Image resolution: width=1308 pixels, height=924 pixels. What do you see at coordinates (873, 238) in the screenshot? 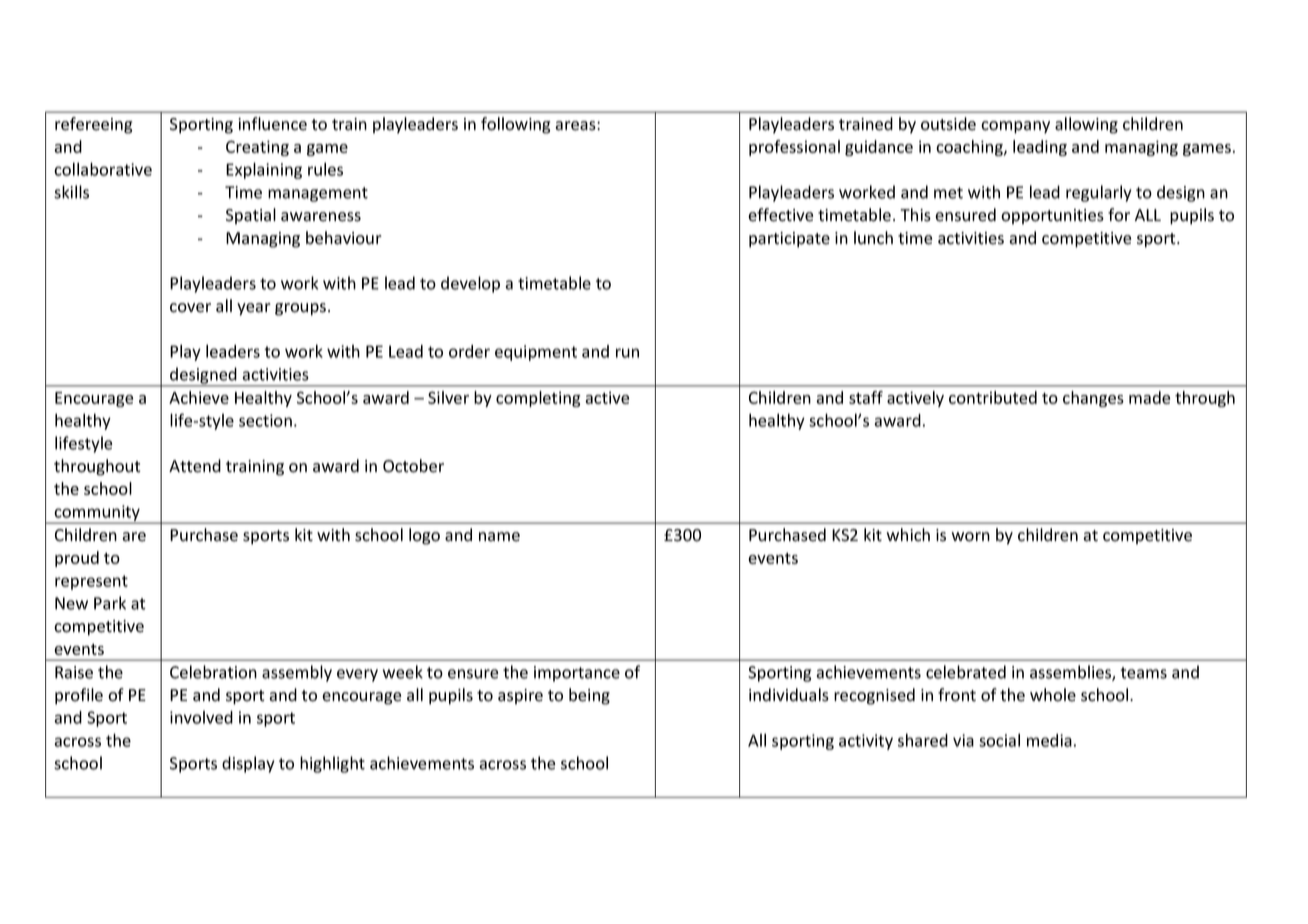
I see `lunch` at bounding box center [873, 238].
